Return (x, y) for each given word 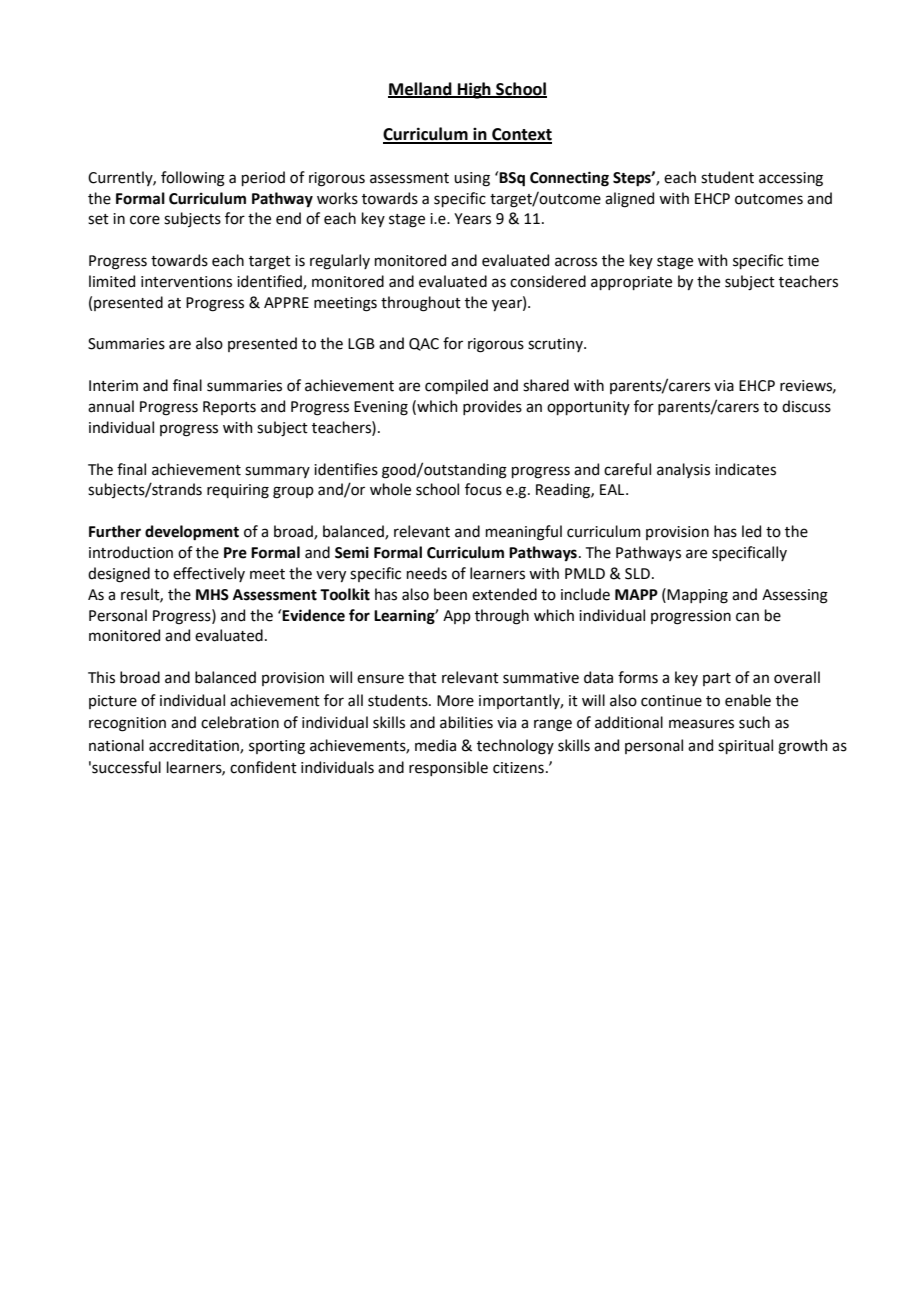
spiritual (745, 746)
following (193, 179)
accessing (791, 179)
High (474, 90)
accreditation (195, 746)
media (435, 745)
